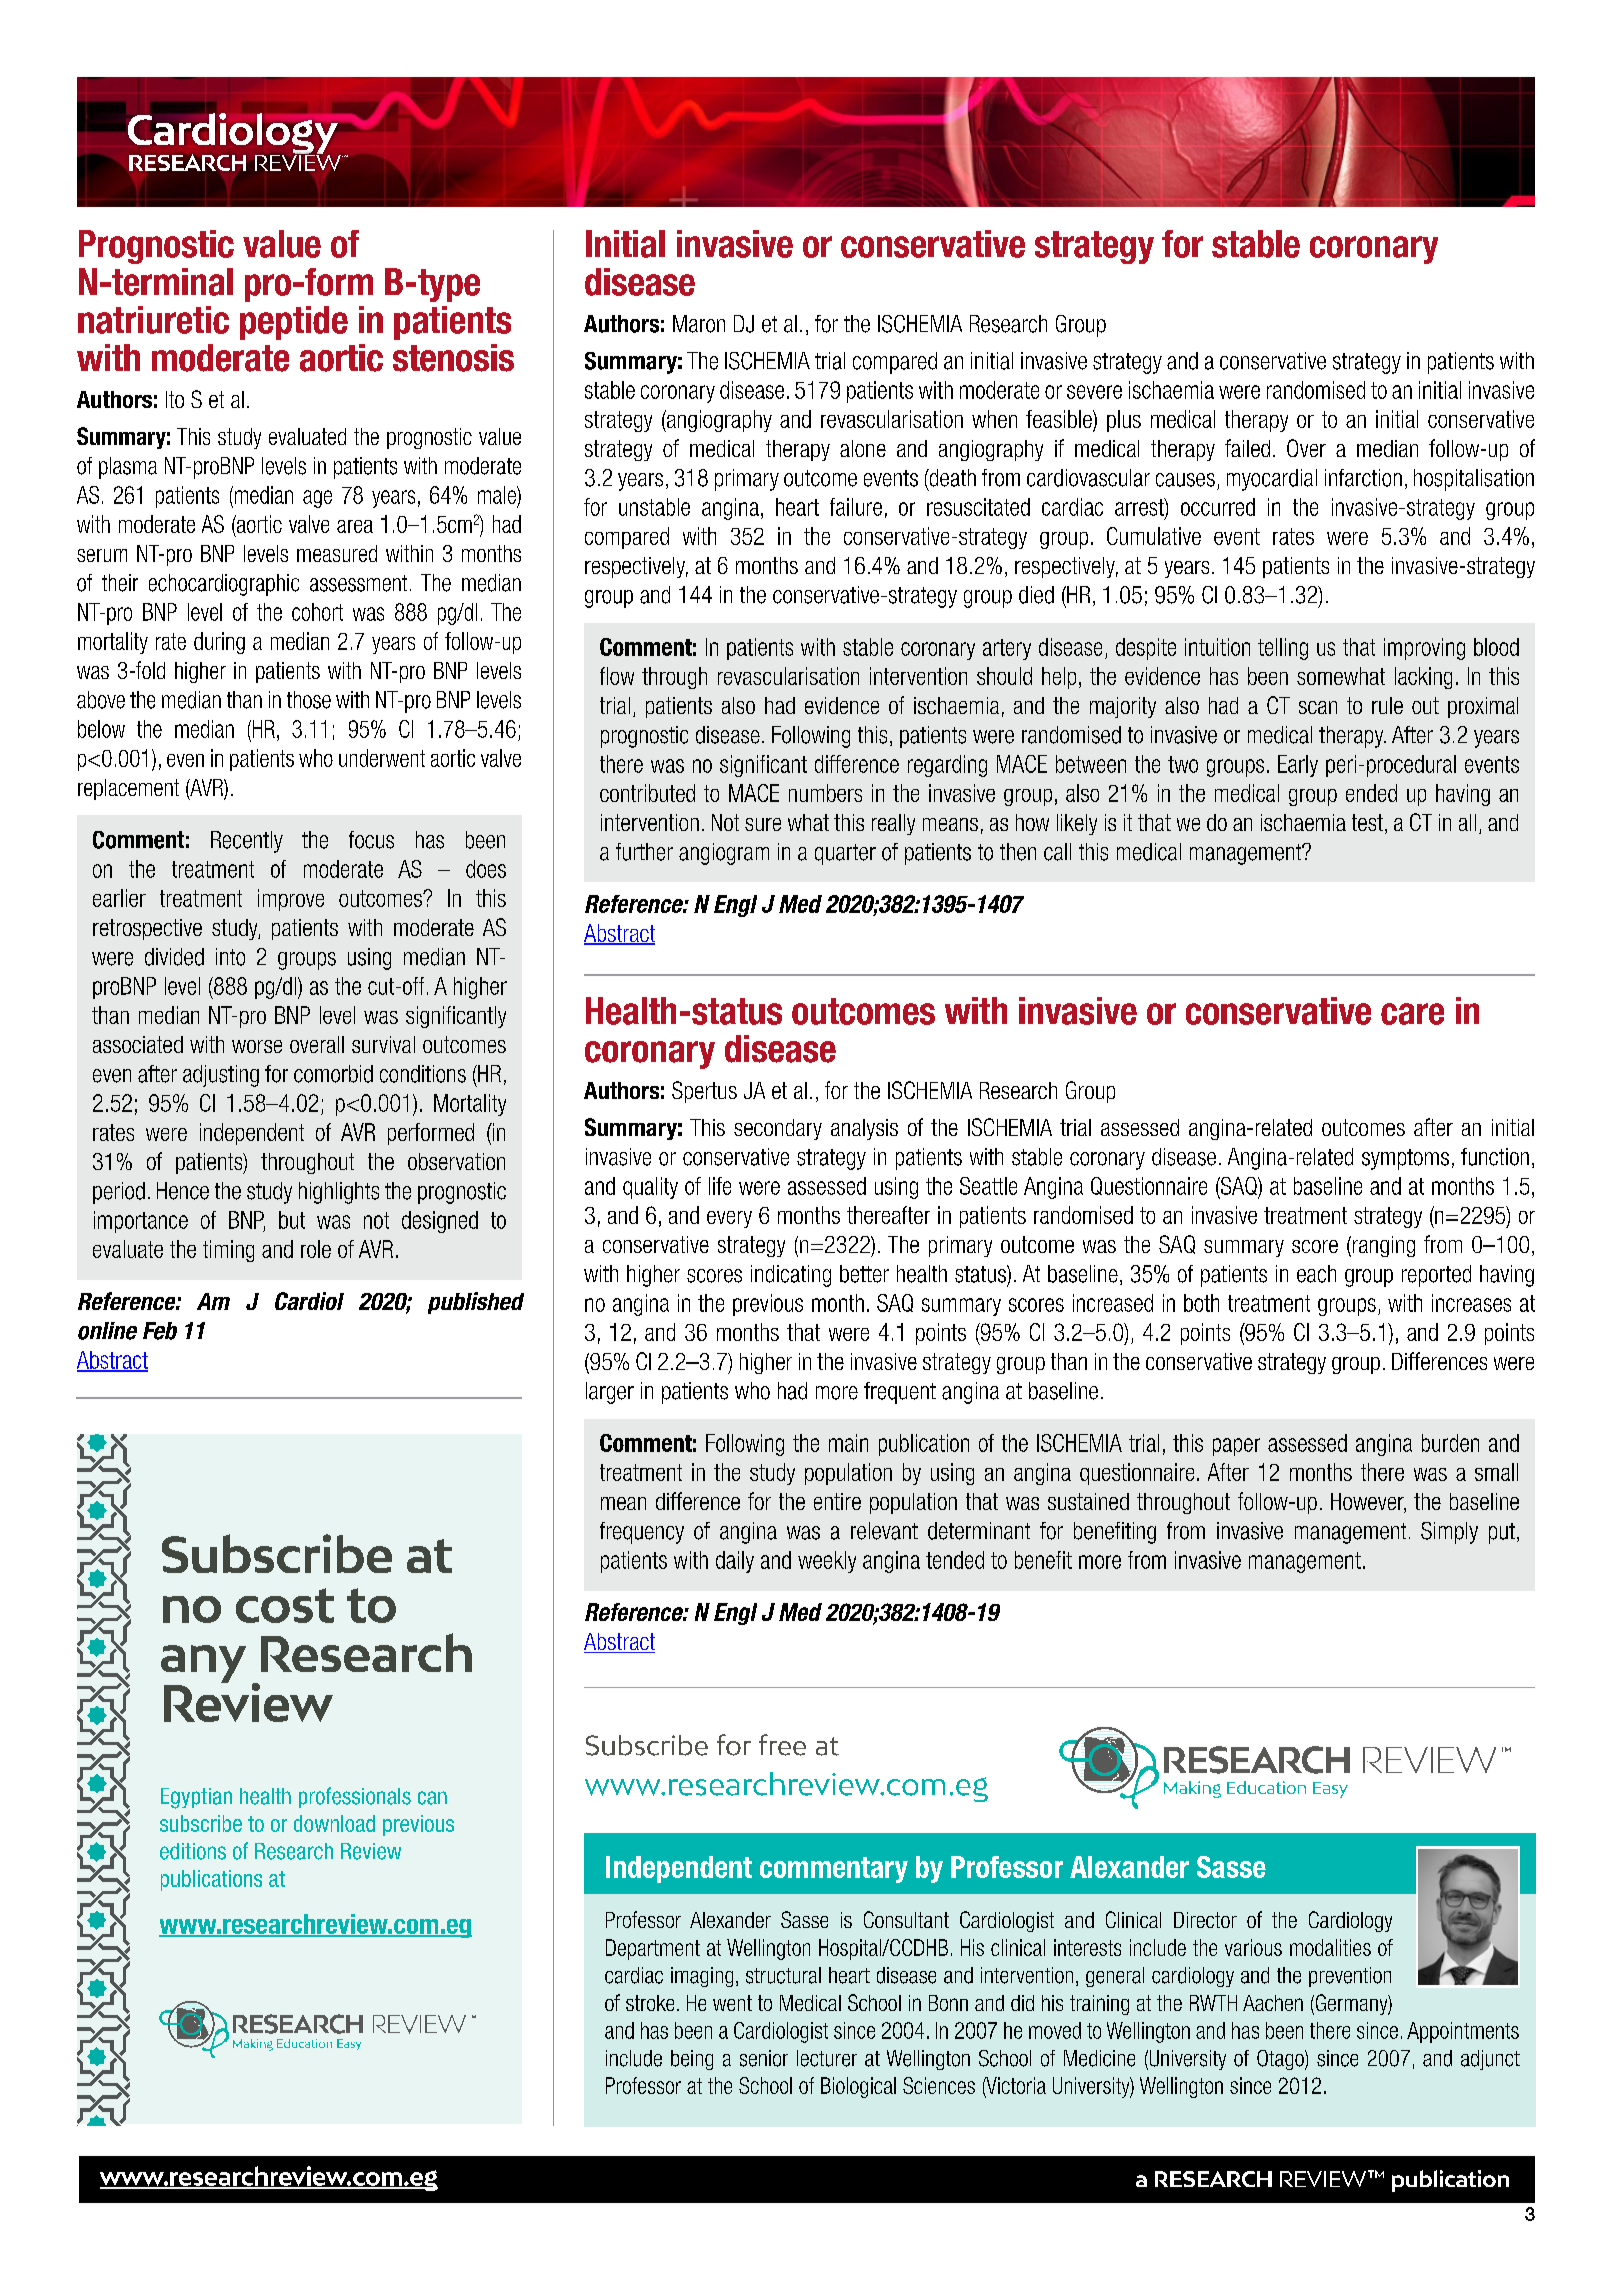  What do you see at coordinates (827, 2058) in the screenshot?
I see `lecturer` at bounding box center [827, 2058].
